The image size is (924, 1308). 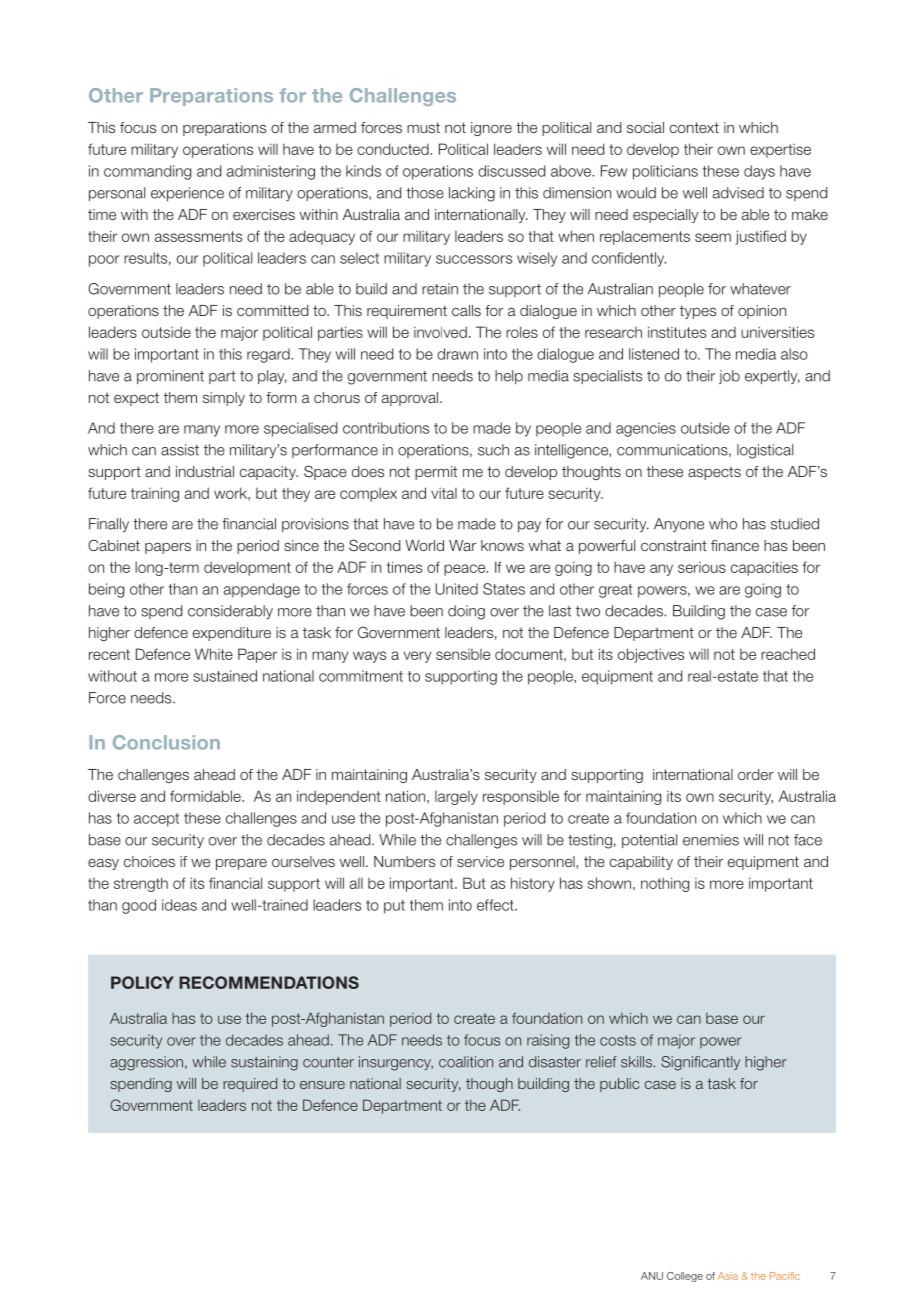 What do you see at coordinates (463, 654) in the image?
I see `sensible` at bounding box center [463, 654].
